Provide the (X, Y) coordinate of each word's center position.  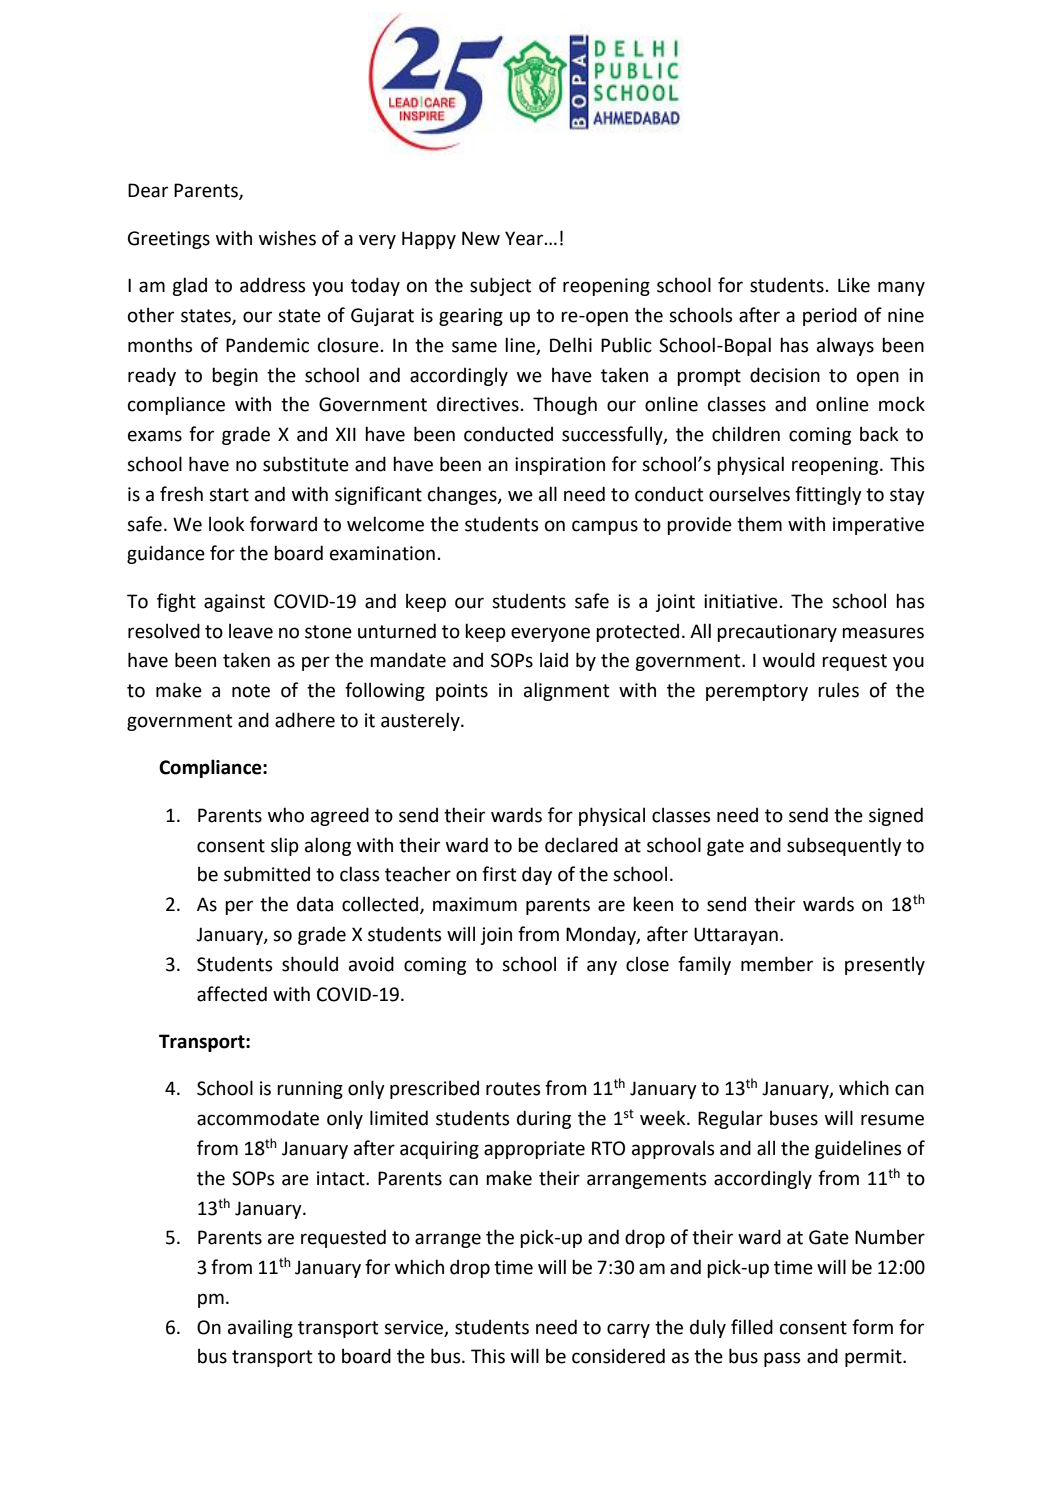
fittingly (828, 495)
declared (581, 845)
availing (260, 1328)
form (872, 1327)
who (286, 815)
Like (854, 285)
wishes (287, 238)
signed (896, 816)
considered (618, 1356)
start (229, 495)
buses (794, 1118)
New (481, 238)
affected (232, 994)
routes (513, 1089)
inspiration (560, 466)
